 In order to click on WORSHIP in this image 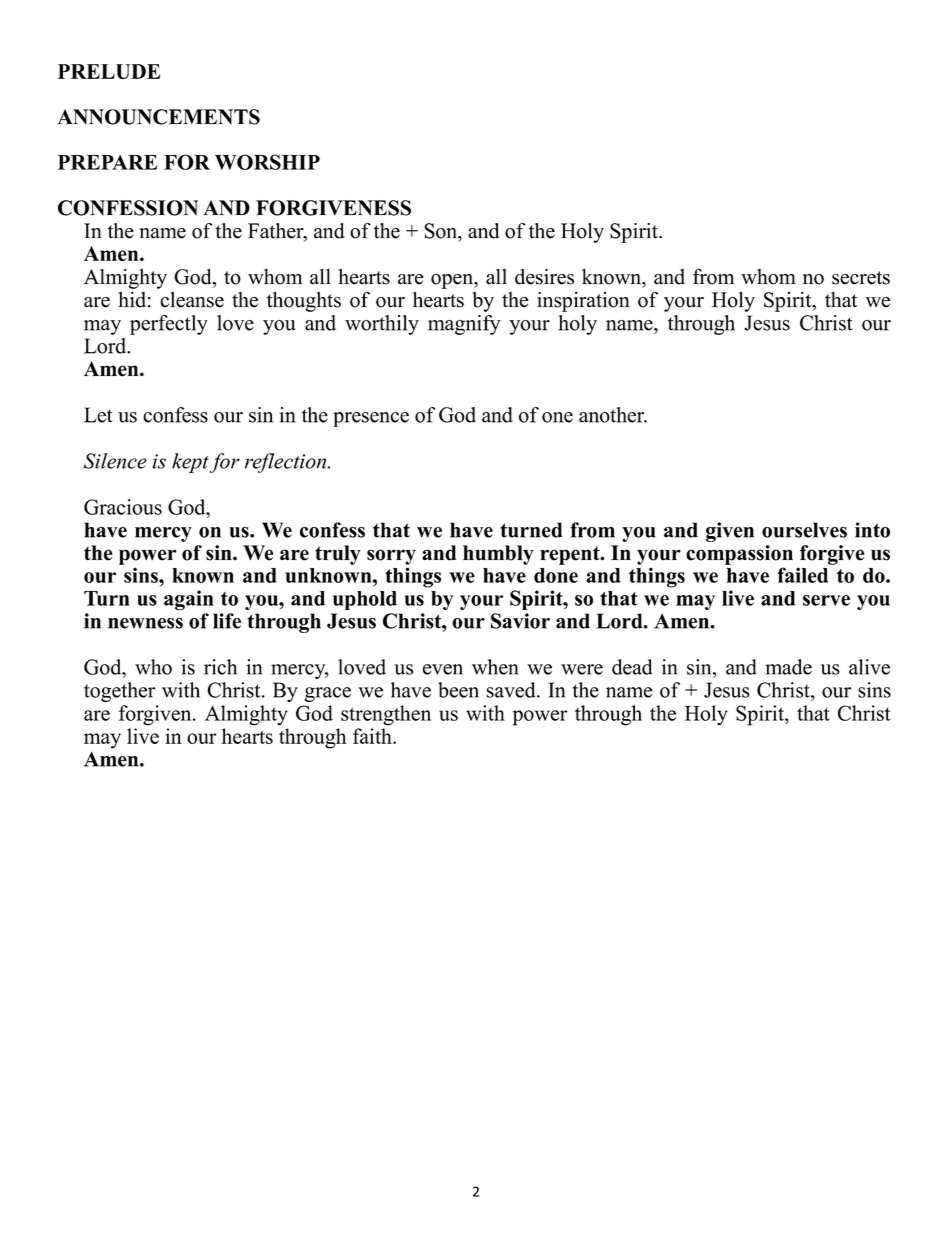, I will do `click(267, 162)`.
